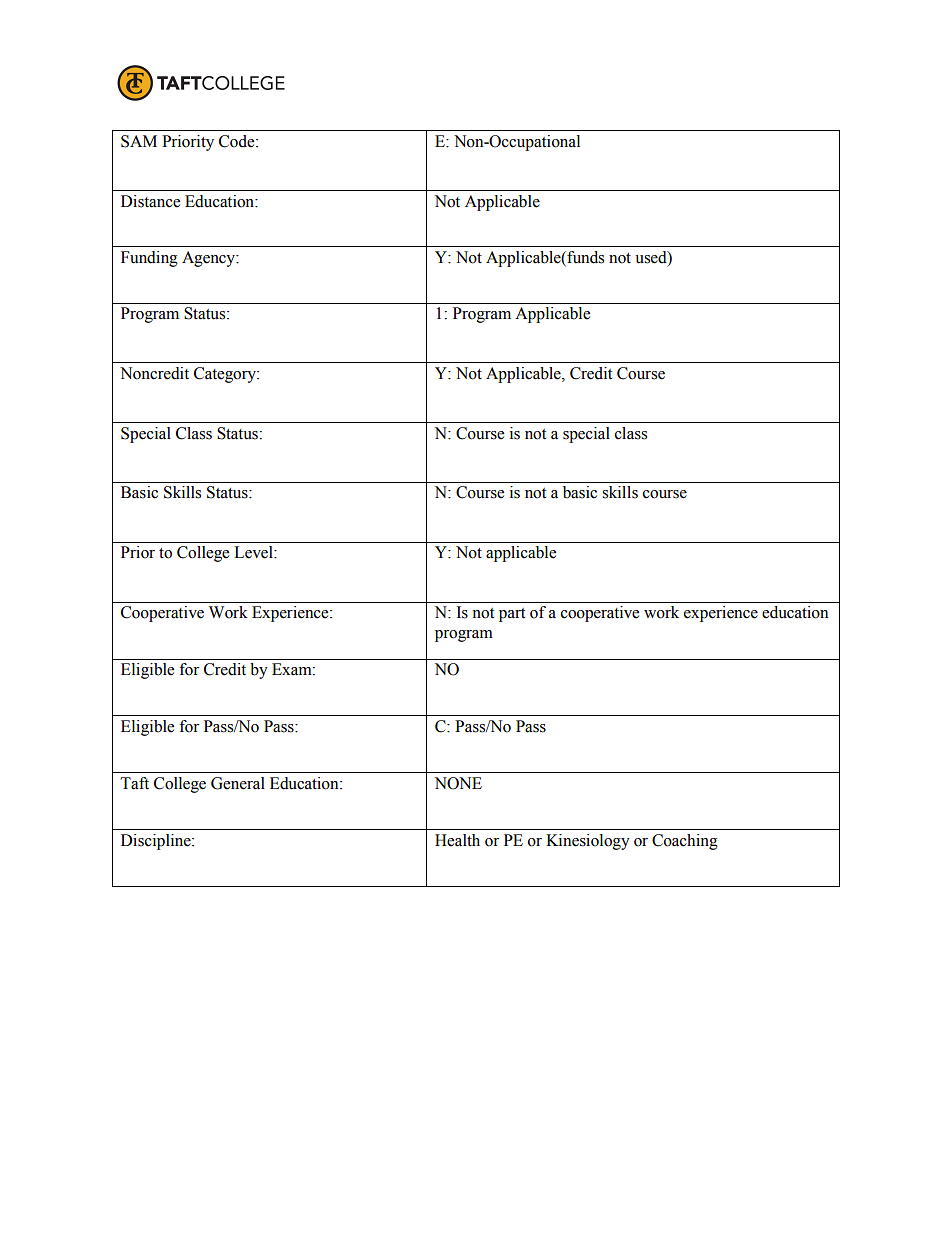 Image resolution: width=952 pixels, height=1233 pixels. What do you see at coordinates (512, 615) in the screenshot?
I see `part` at bounding box center [512, 615].
